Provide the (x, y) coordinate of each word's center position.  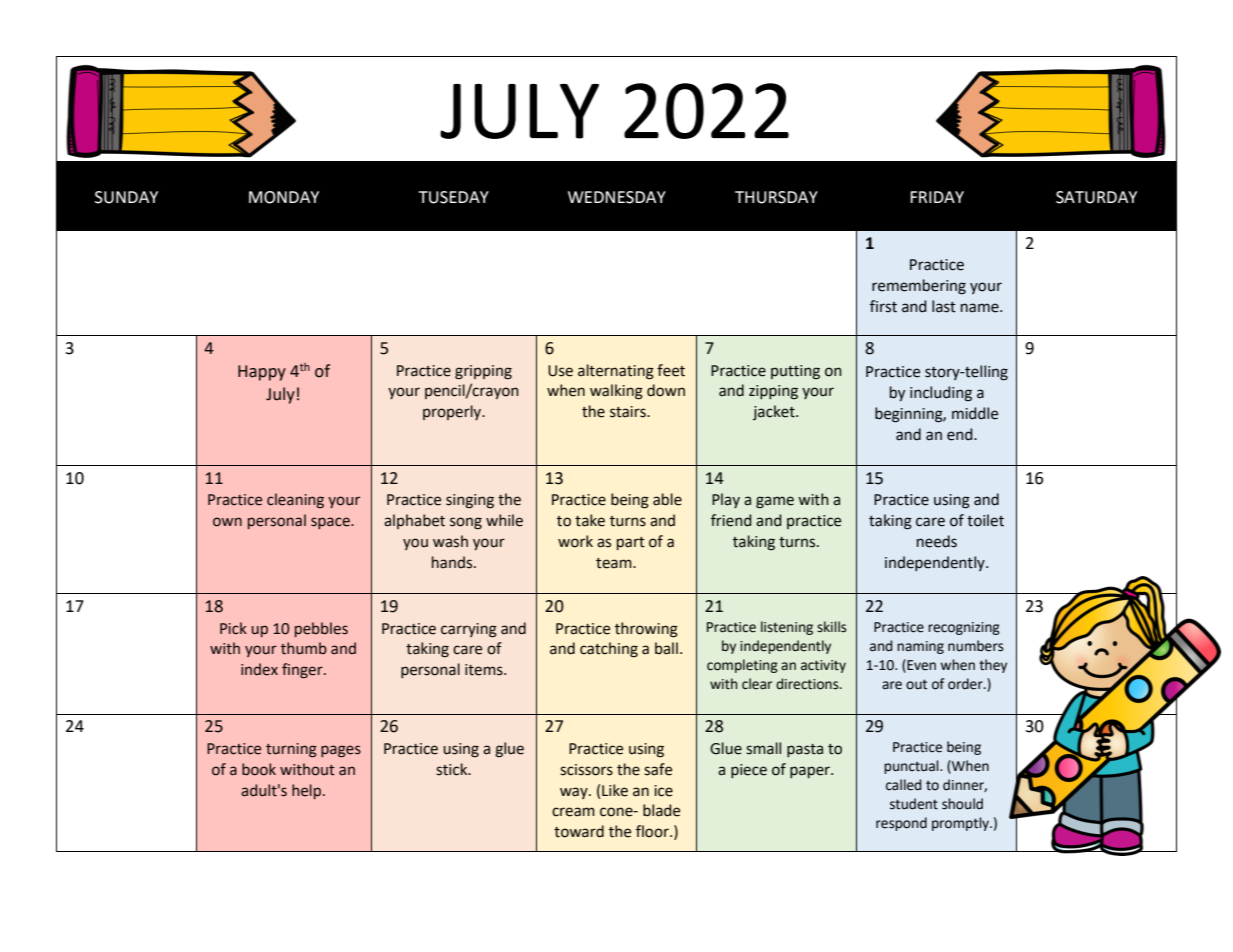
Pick (233, 628)
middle (975, 413)
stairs (629, 412)
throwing (646, 630)
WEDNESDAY (617, 197)
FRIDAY (937, 197)
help (308, 791)
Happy (262, 373)
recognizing (964, 628)
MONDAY (284, 197)
